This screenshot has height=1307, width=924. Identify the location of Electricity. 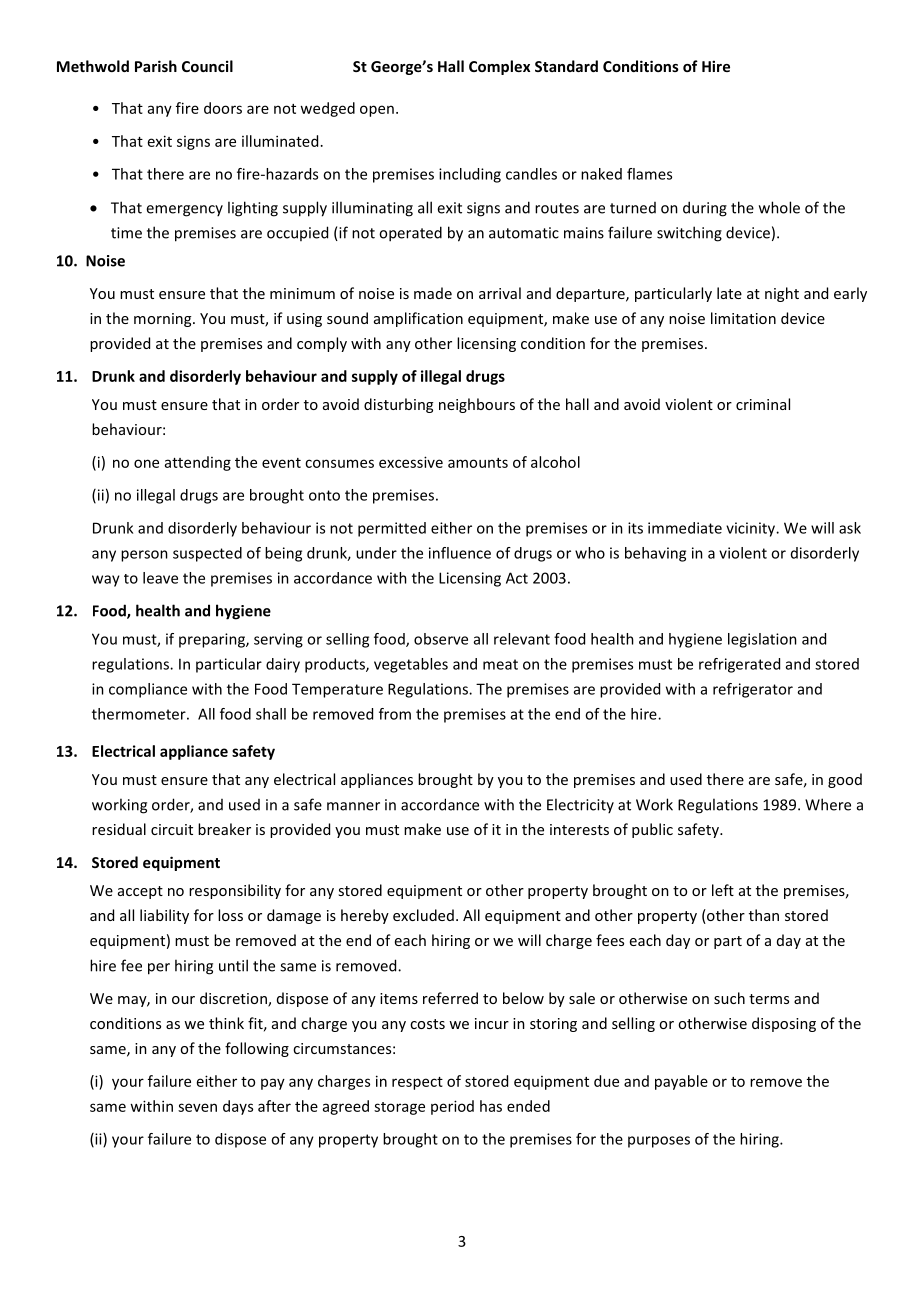
(580, 805).
